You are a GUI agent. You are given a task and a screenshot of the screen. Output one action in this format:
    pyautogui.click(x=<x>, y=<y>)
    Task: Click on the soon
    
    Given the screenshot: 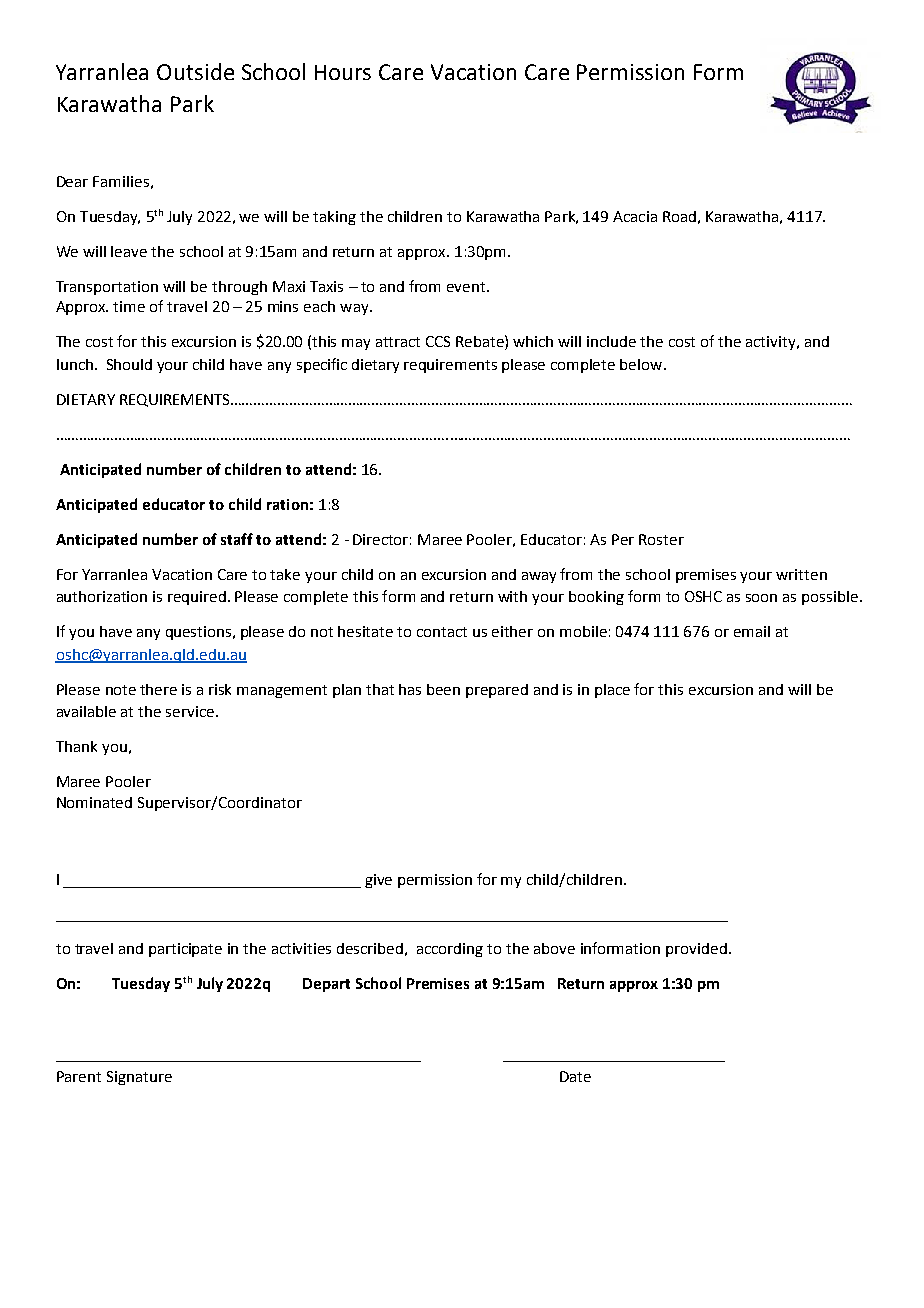 What is the action you would take?
    pyautogui.click(x=761, y=598)
